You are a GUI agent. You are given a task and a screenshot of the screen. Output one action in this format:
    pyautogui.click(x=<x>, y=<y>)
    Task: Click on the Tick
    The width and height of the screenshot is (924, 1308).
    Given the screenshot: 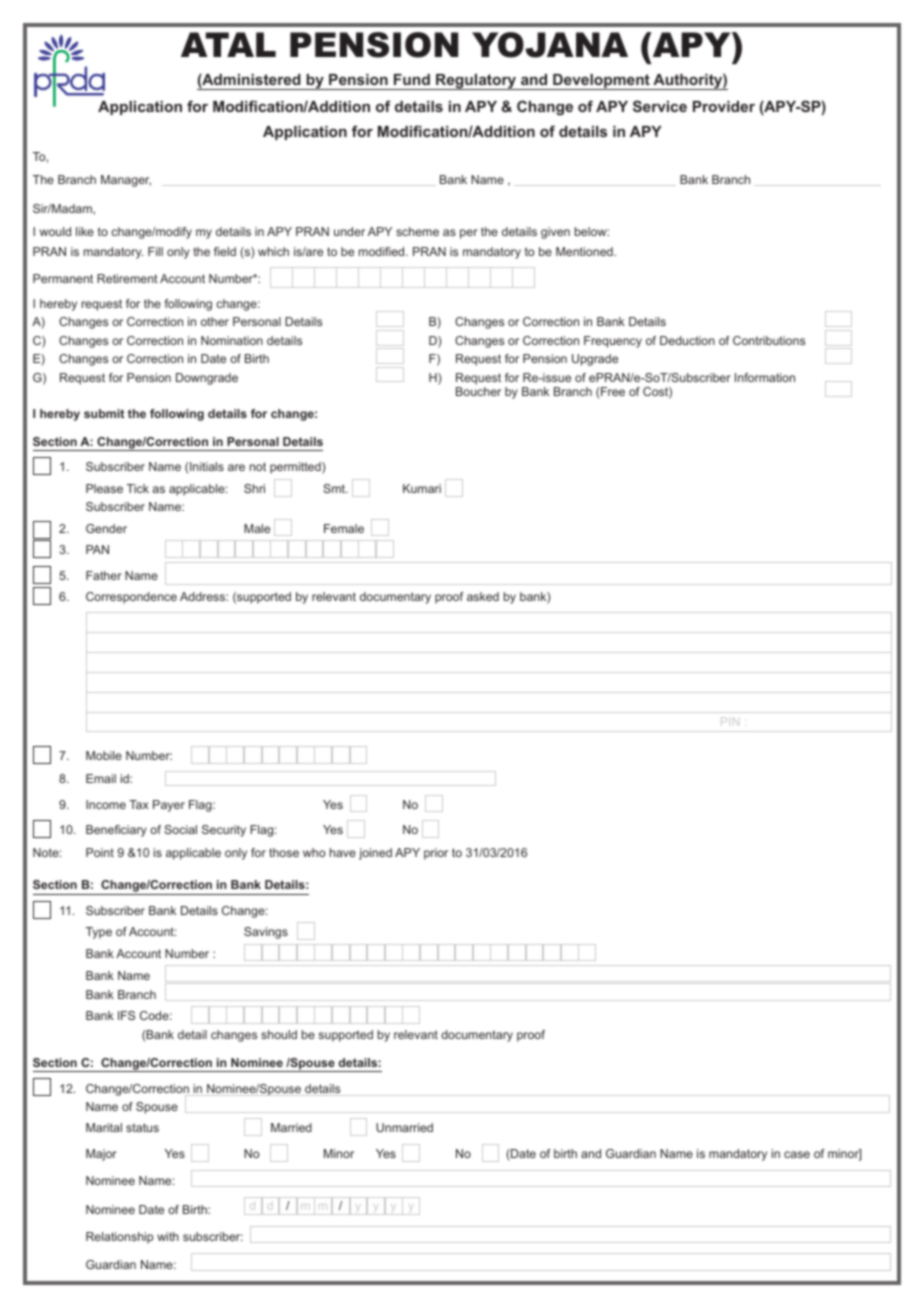 What is the action you would take?
    pyautogui.click(x=138, y=488)
